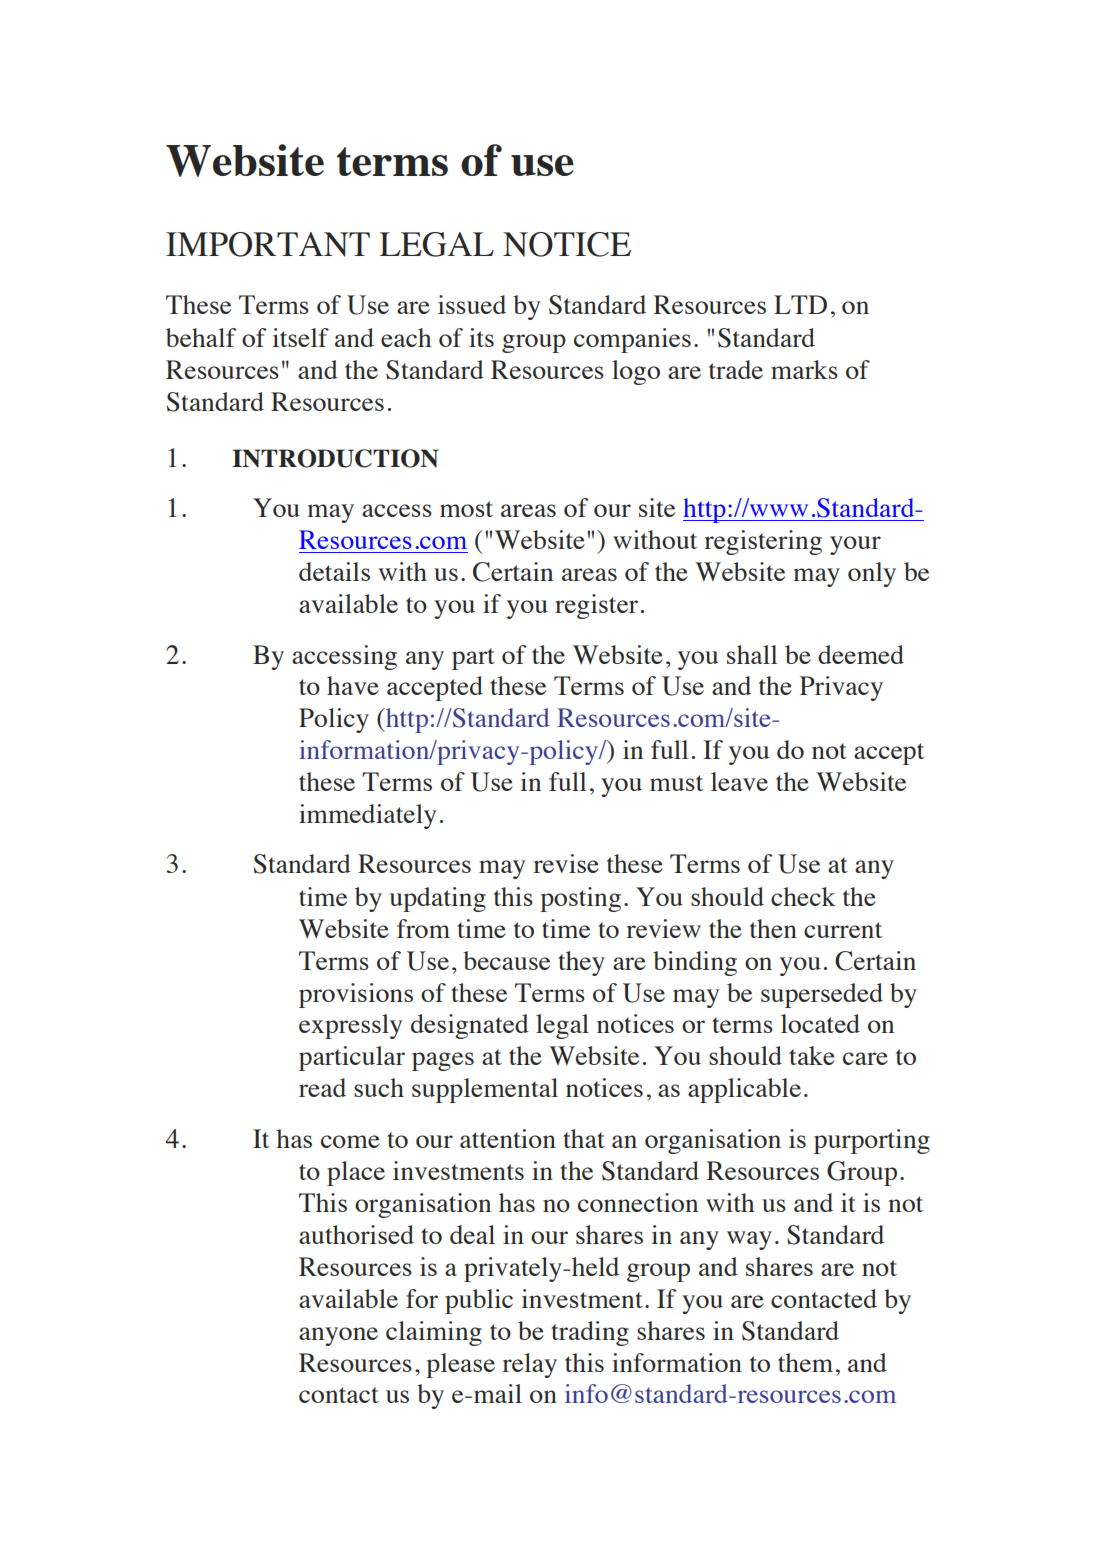 This document has width=1099, height=1554. I want to click on anyone, so click(338, 1336).
